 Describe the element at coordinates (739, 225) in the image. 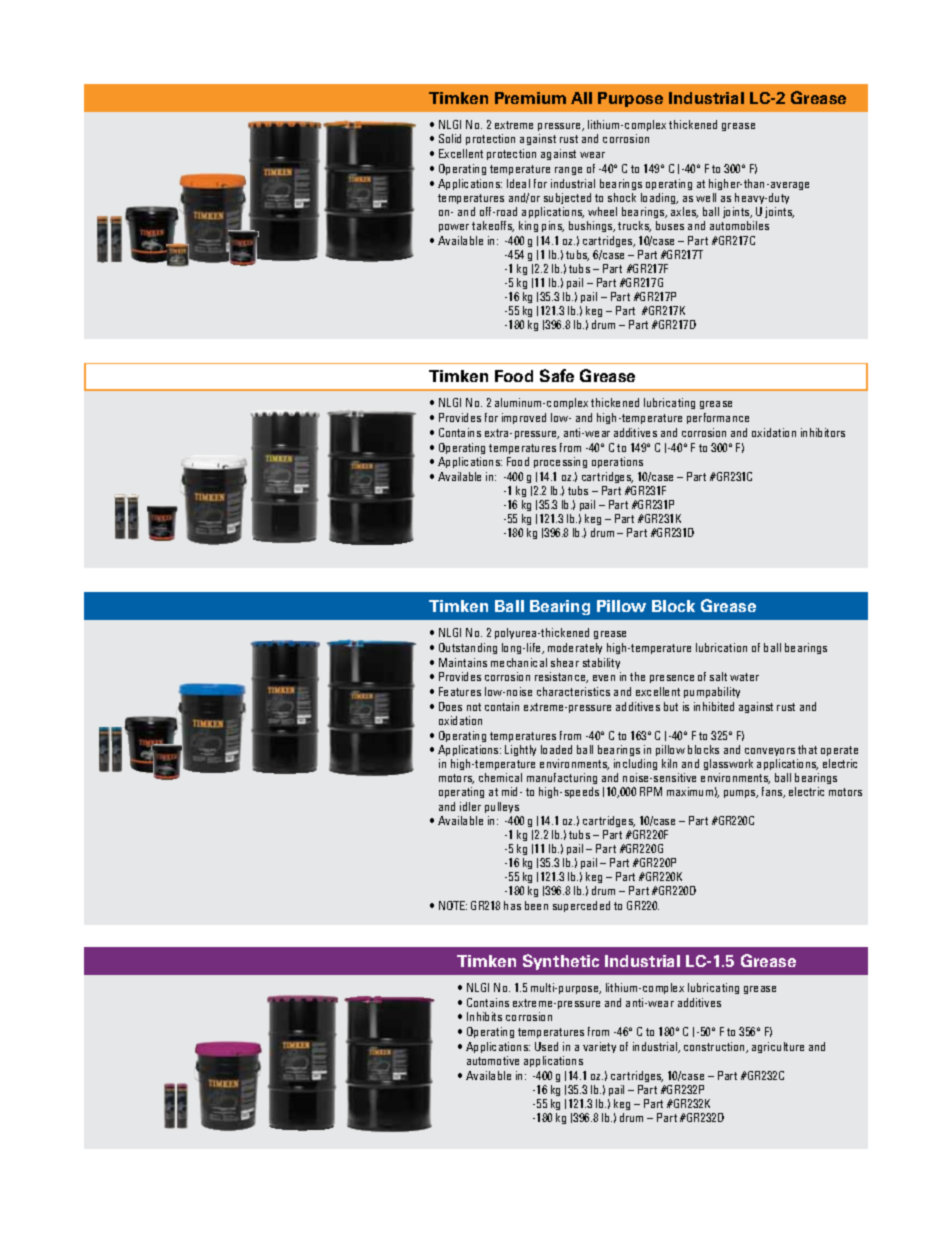

I see `automobiles` at that location.
